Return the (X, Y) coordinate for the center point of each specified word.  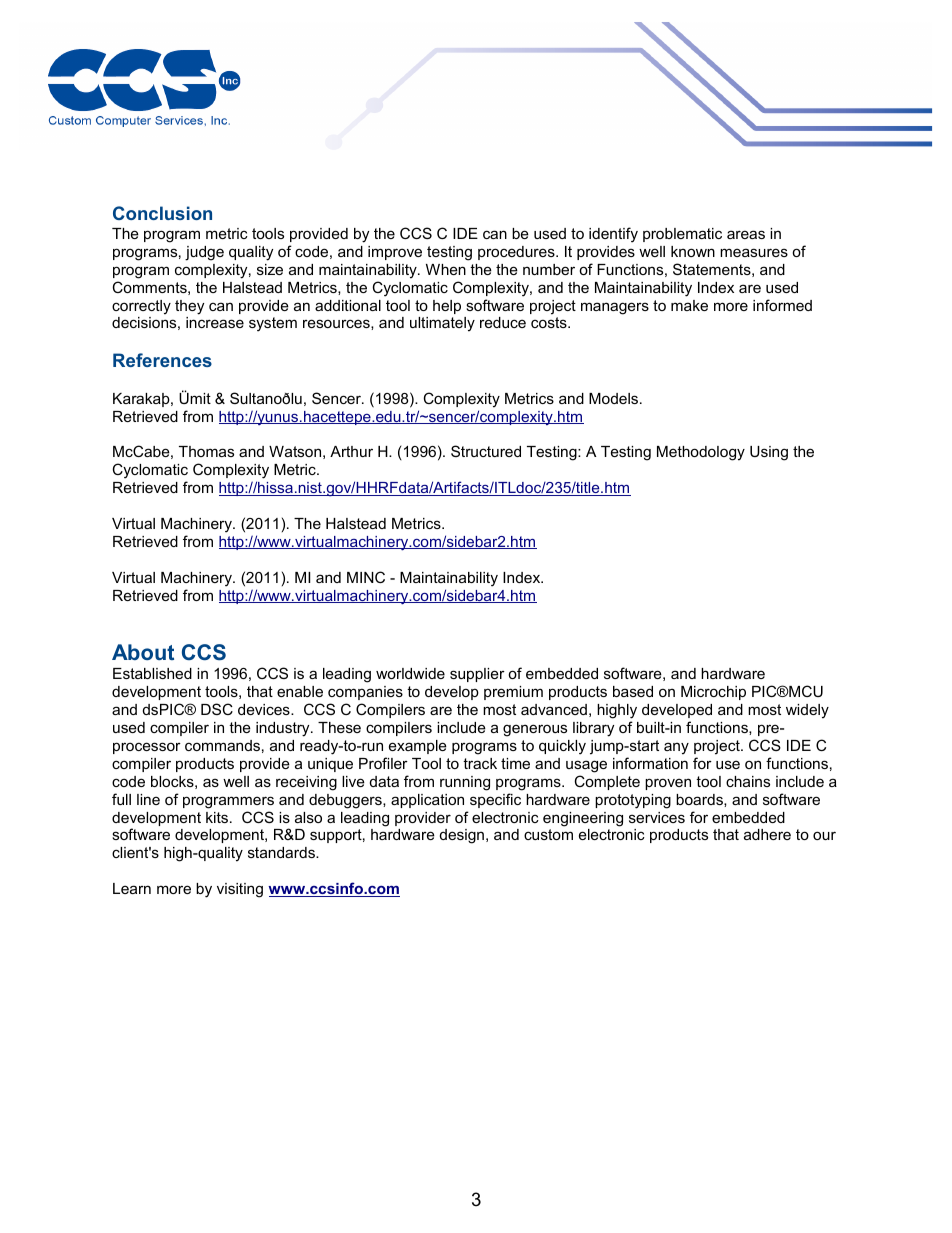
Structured (486, 451)
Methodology (701, 453)
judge (204, 253)
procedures (517, 253)
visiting (240, 890)
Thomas (206, 451)
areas (746, 234)
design (462, 836)
